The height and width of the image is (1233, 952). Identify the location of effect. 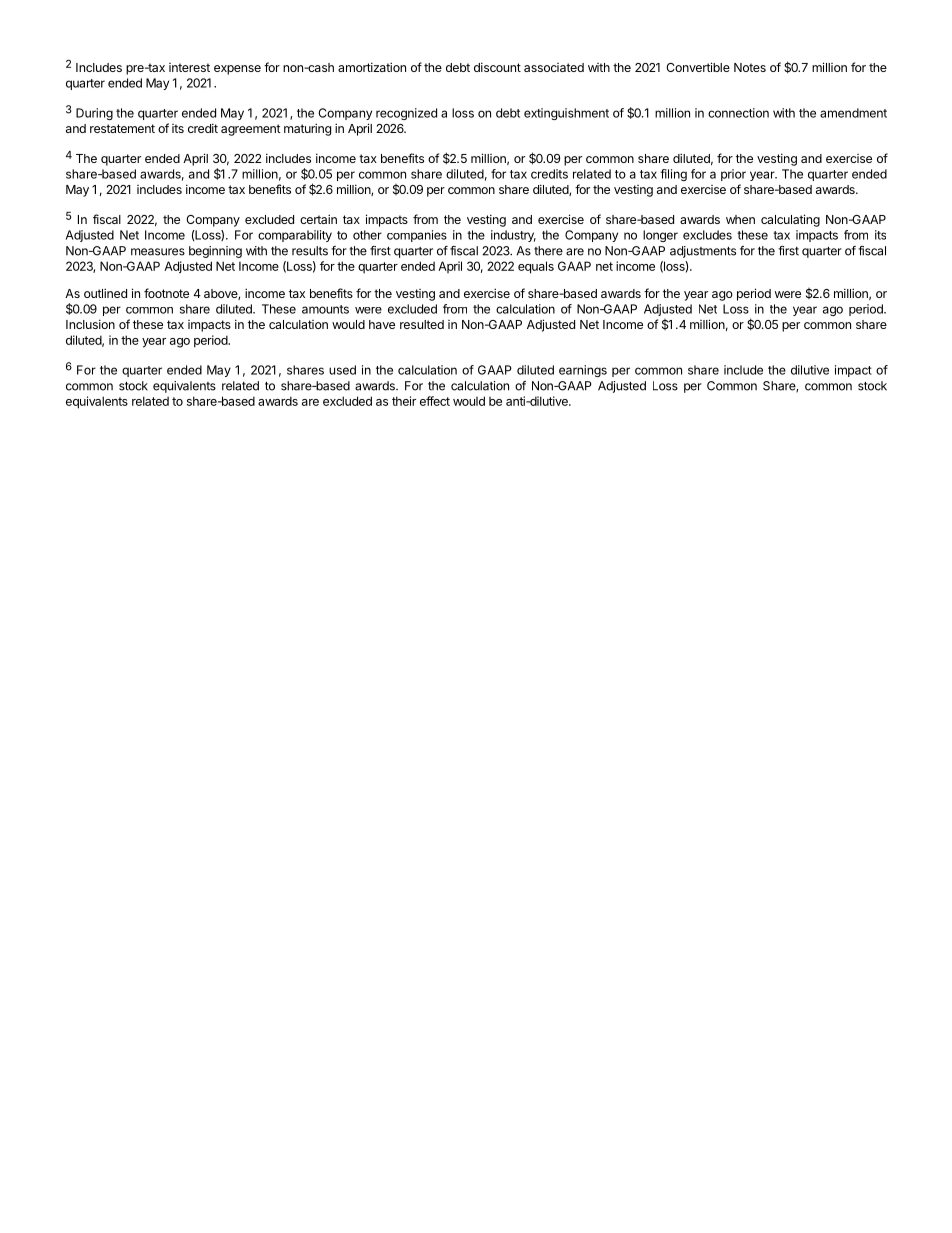
(435, 401).
